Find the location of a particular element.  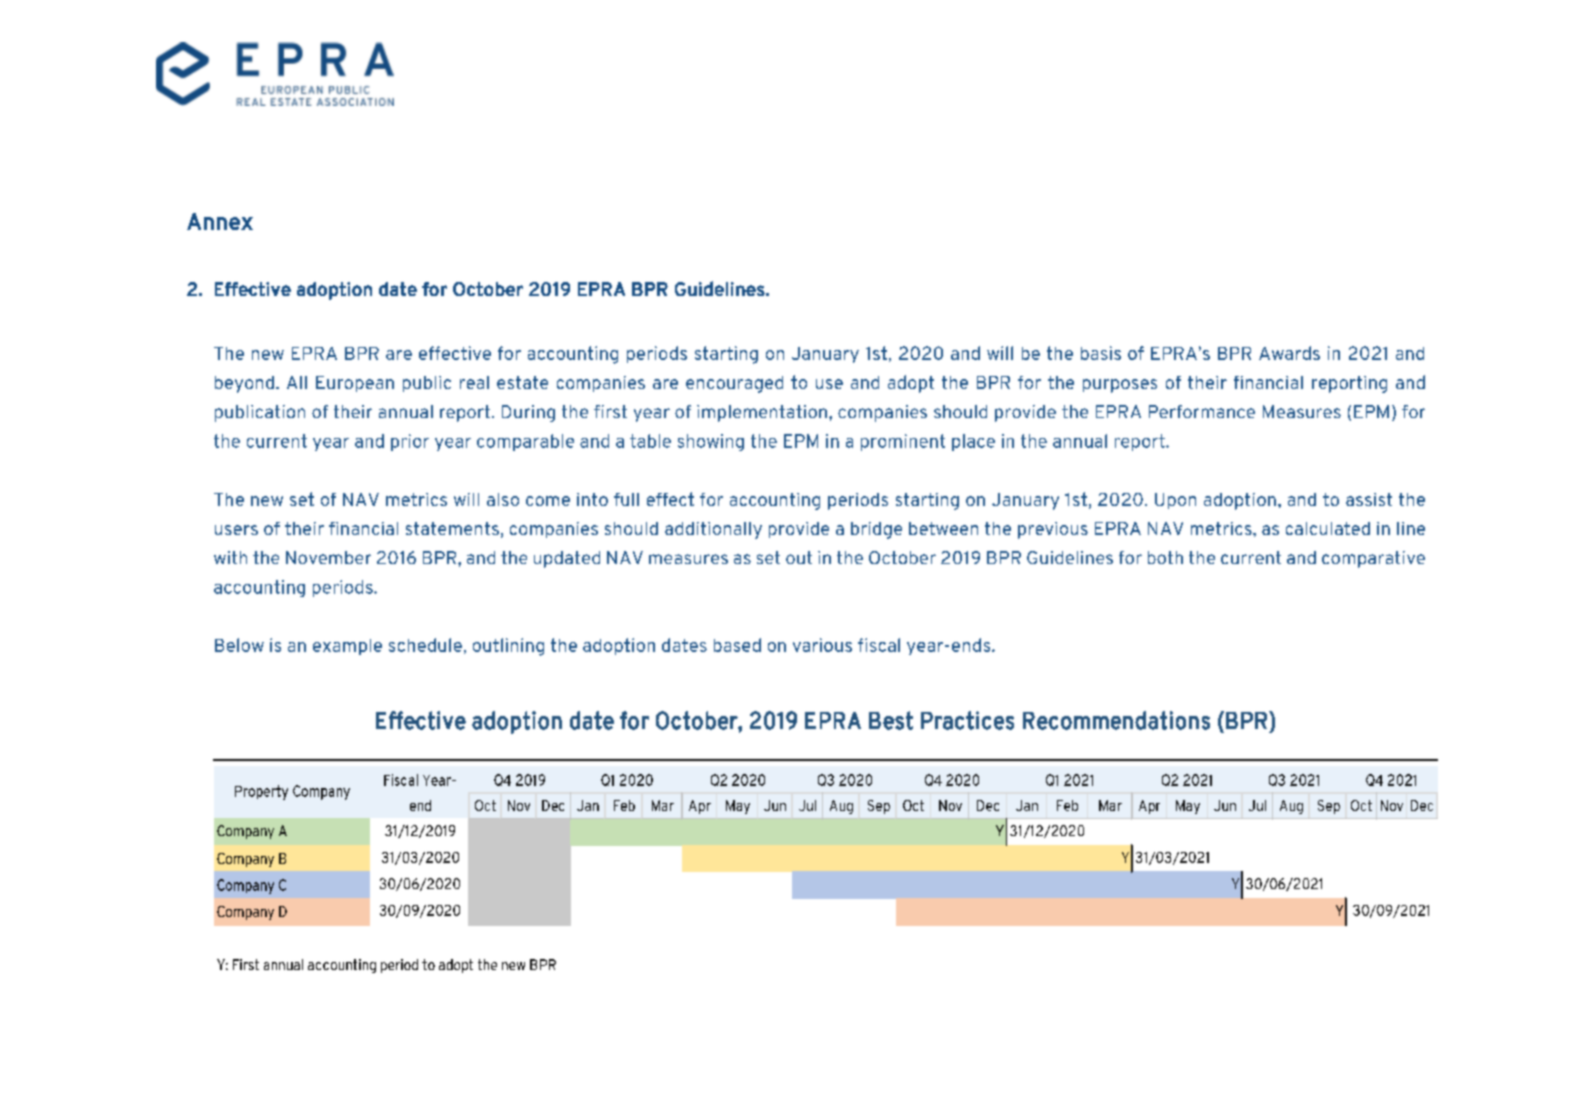

Recommendations is located at coordinates (1116, 720).
